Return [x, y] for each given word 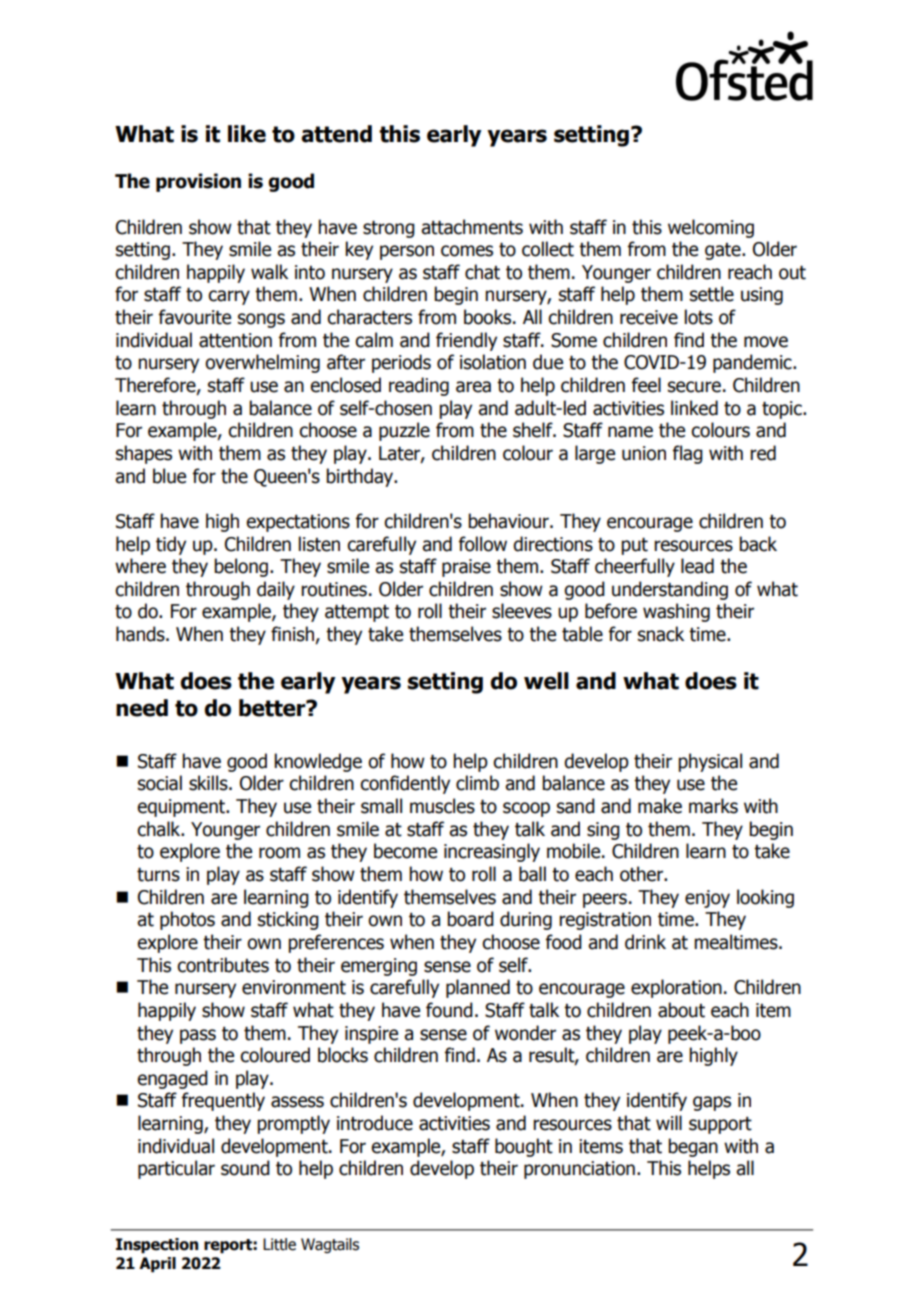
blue [169, 476]
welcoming [711, 228]
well [546, 681]
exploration [676, 988]
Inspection [157, 1246]
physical [710, 762]
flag [688, 454]
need [142, 708]
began [693, 1147]
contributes [223, 965]
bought [524, 1147]
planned [478, 988]
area [473, 387]
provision [198, 182]
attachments [472, 227]
